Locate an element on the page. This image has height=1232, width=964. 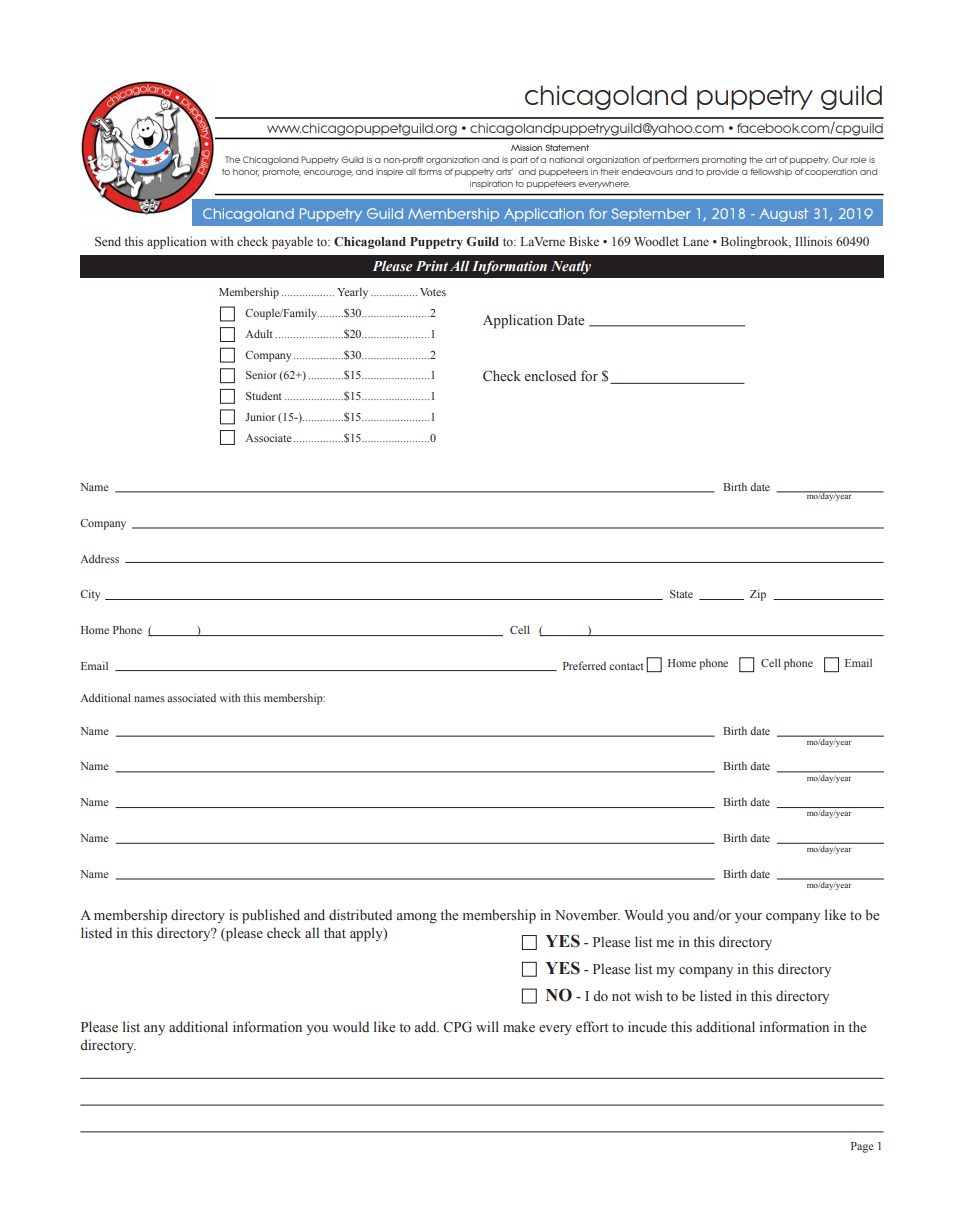
honor is located at coordinates (246, 172).
